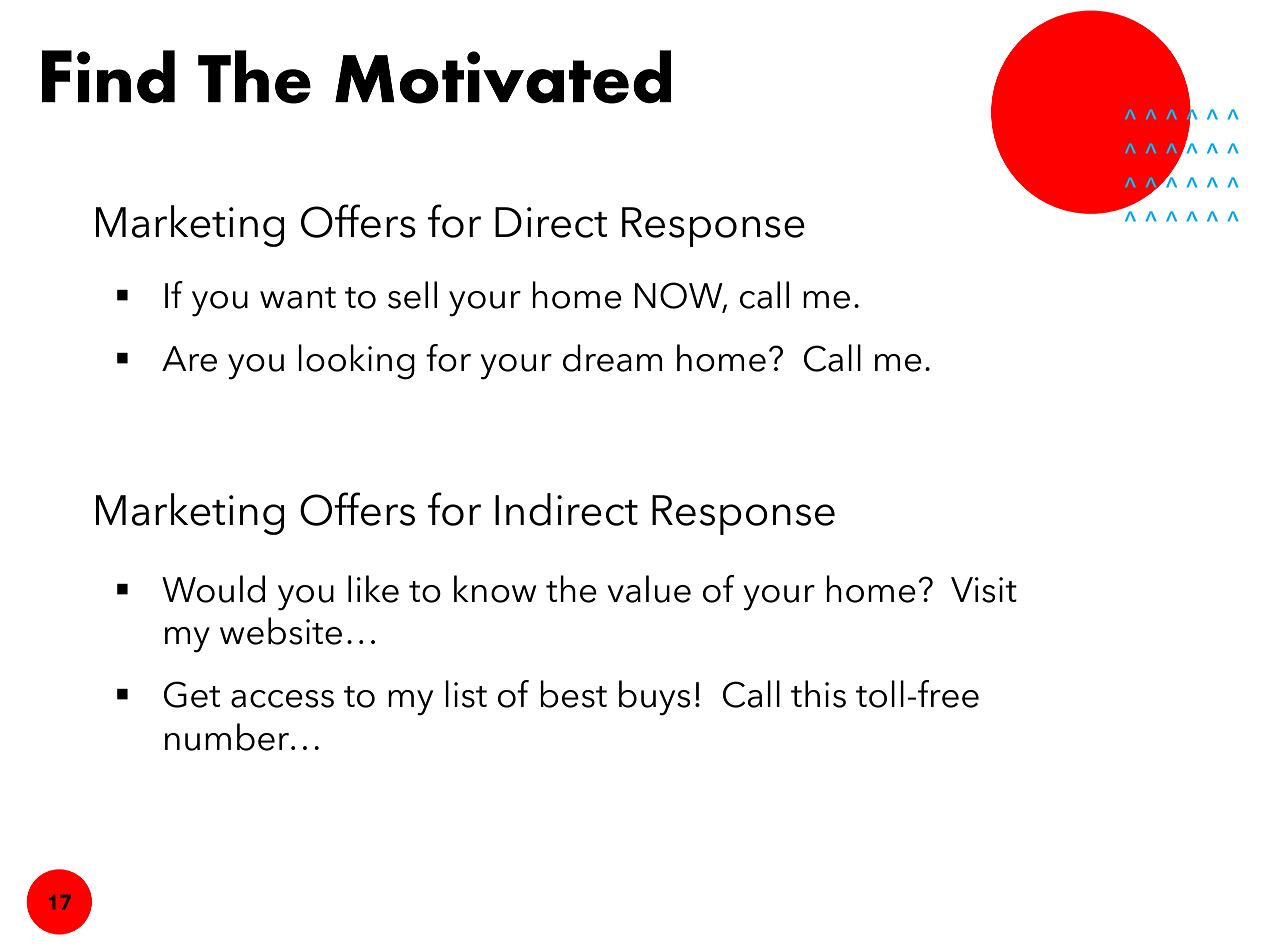 Image resolution: width=1270 pixels, height=952 pixels. Describe the element at coordinates (613, 358) in the image. I see `dream` at that location.
